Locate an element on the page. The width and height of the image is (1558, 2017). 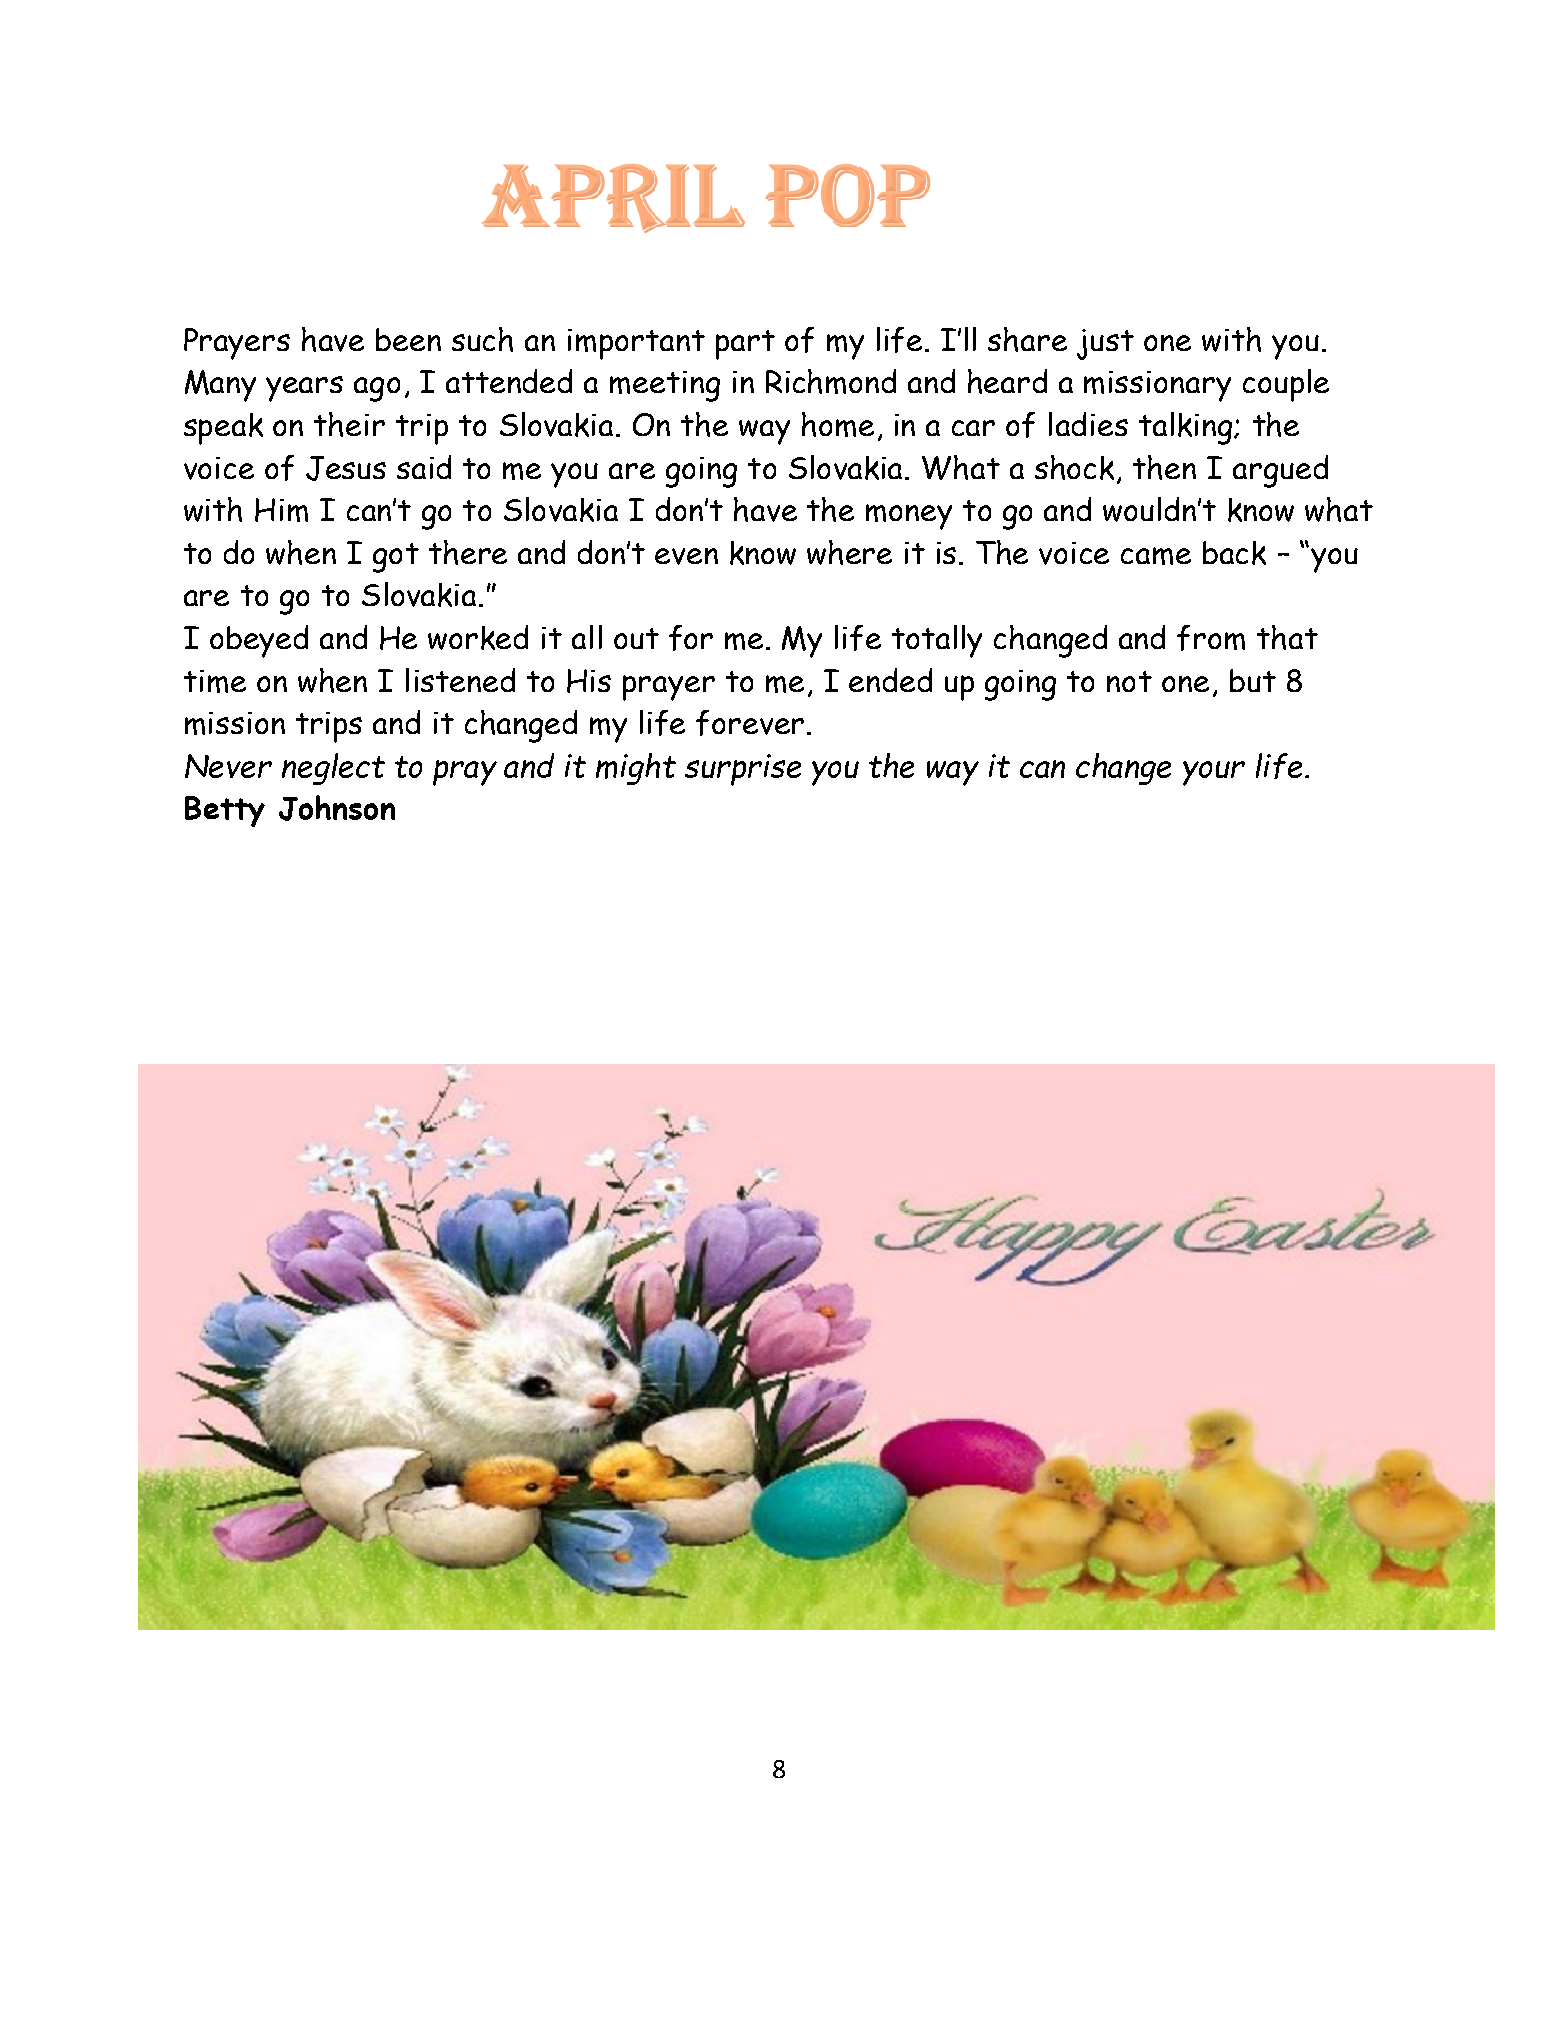
been is located at coordinates (408, 339).
